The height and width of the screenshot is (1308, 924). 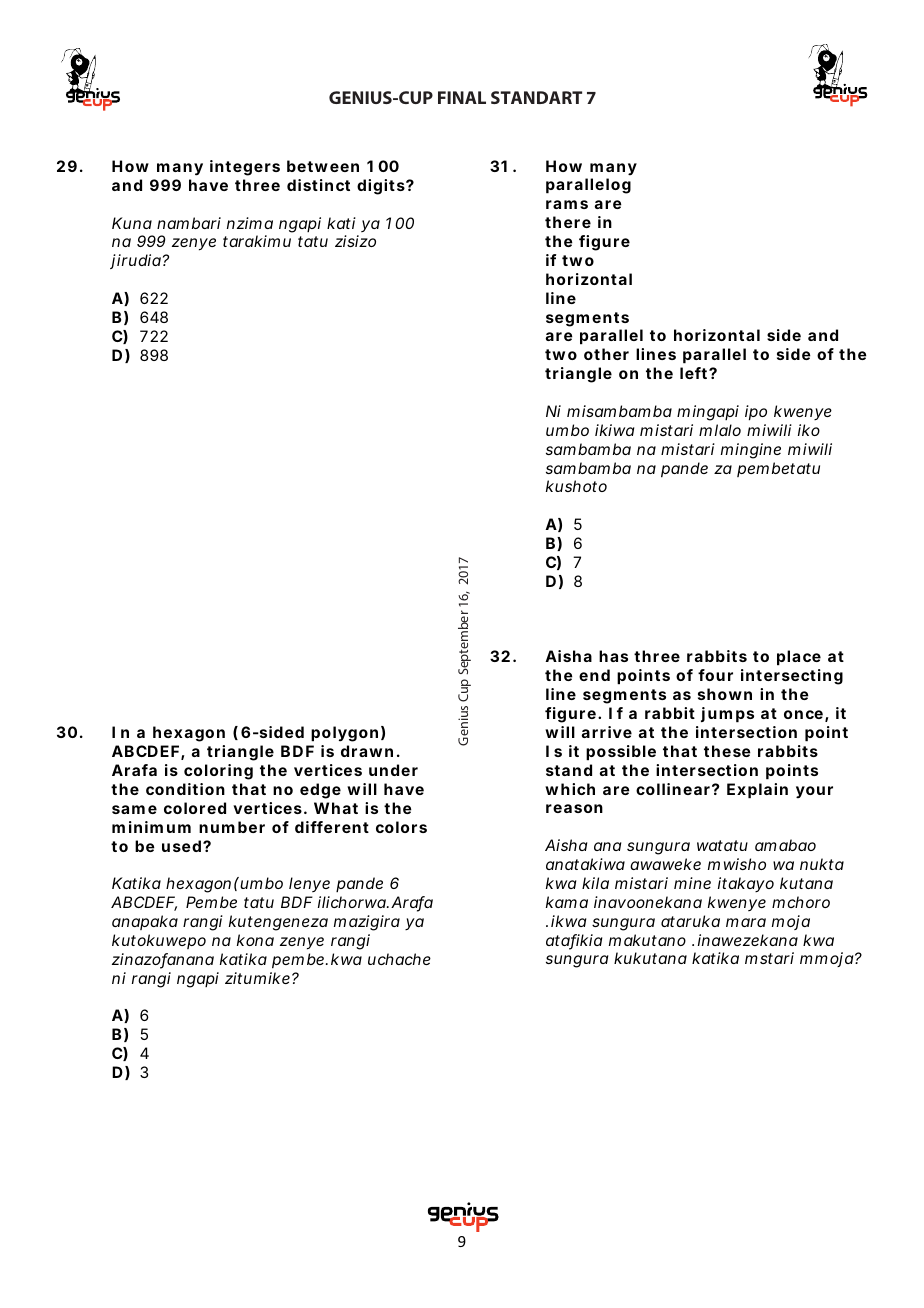 What do you see at coordinates (746, 922) in the screenshot?
I see `mara` at bounding box center [746, 922].
